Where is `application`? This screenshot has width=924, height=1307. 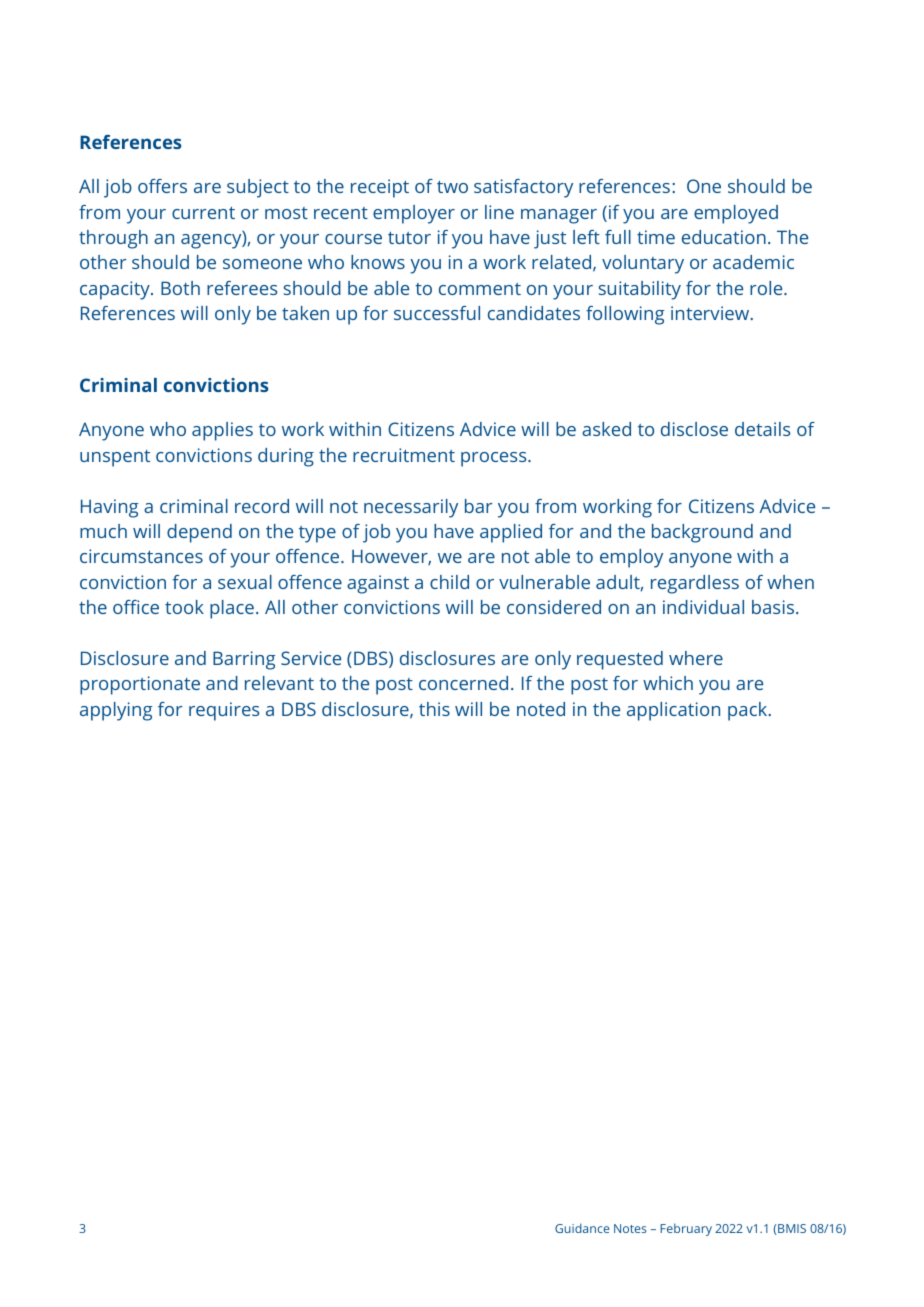 application is located at coordinates (673, 711).
